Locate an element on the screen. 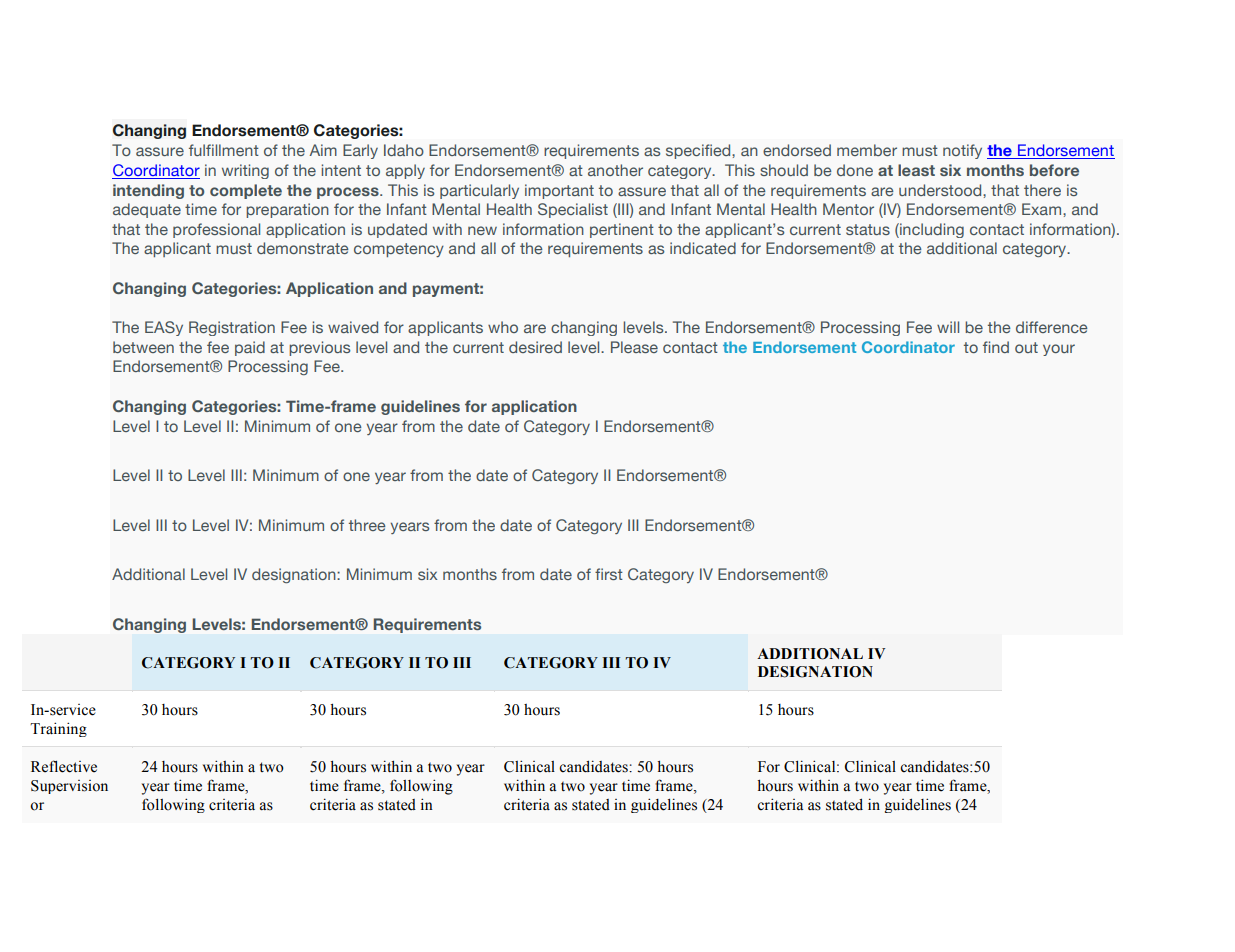  three is located at coordinates (367, 525).
